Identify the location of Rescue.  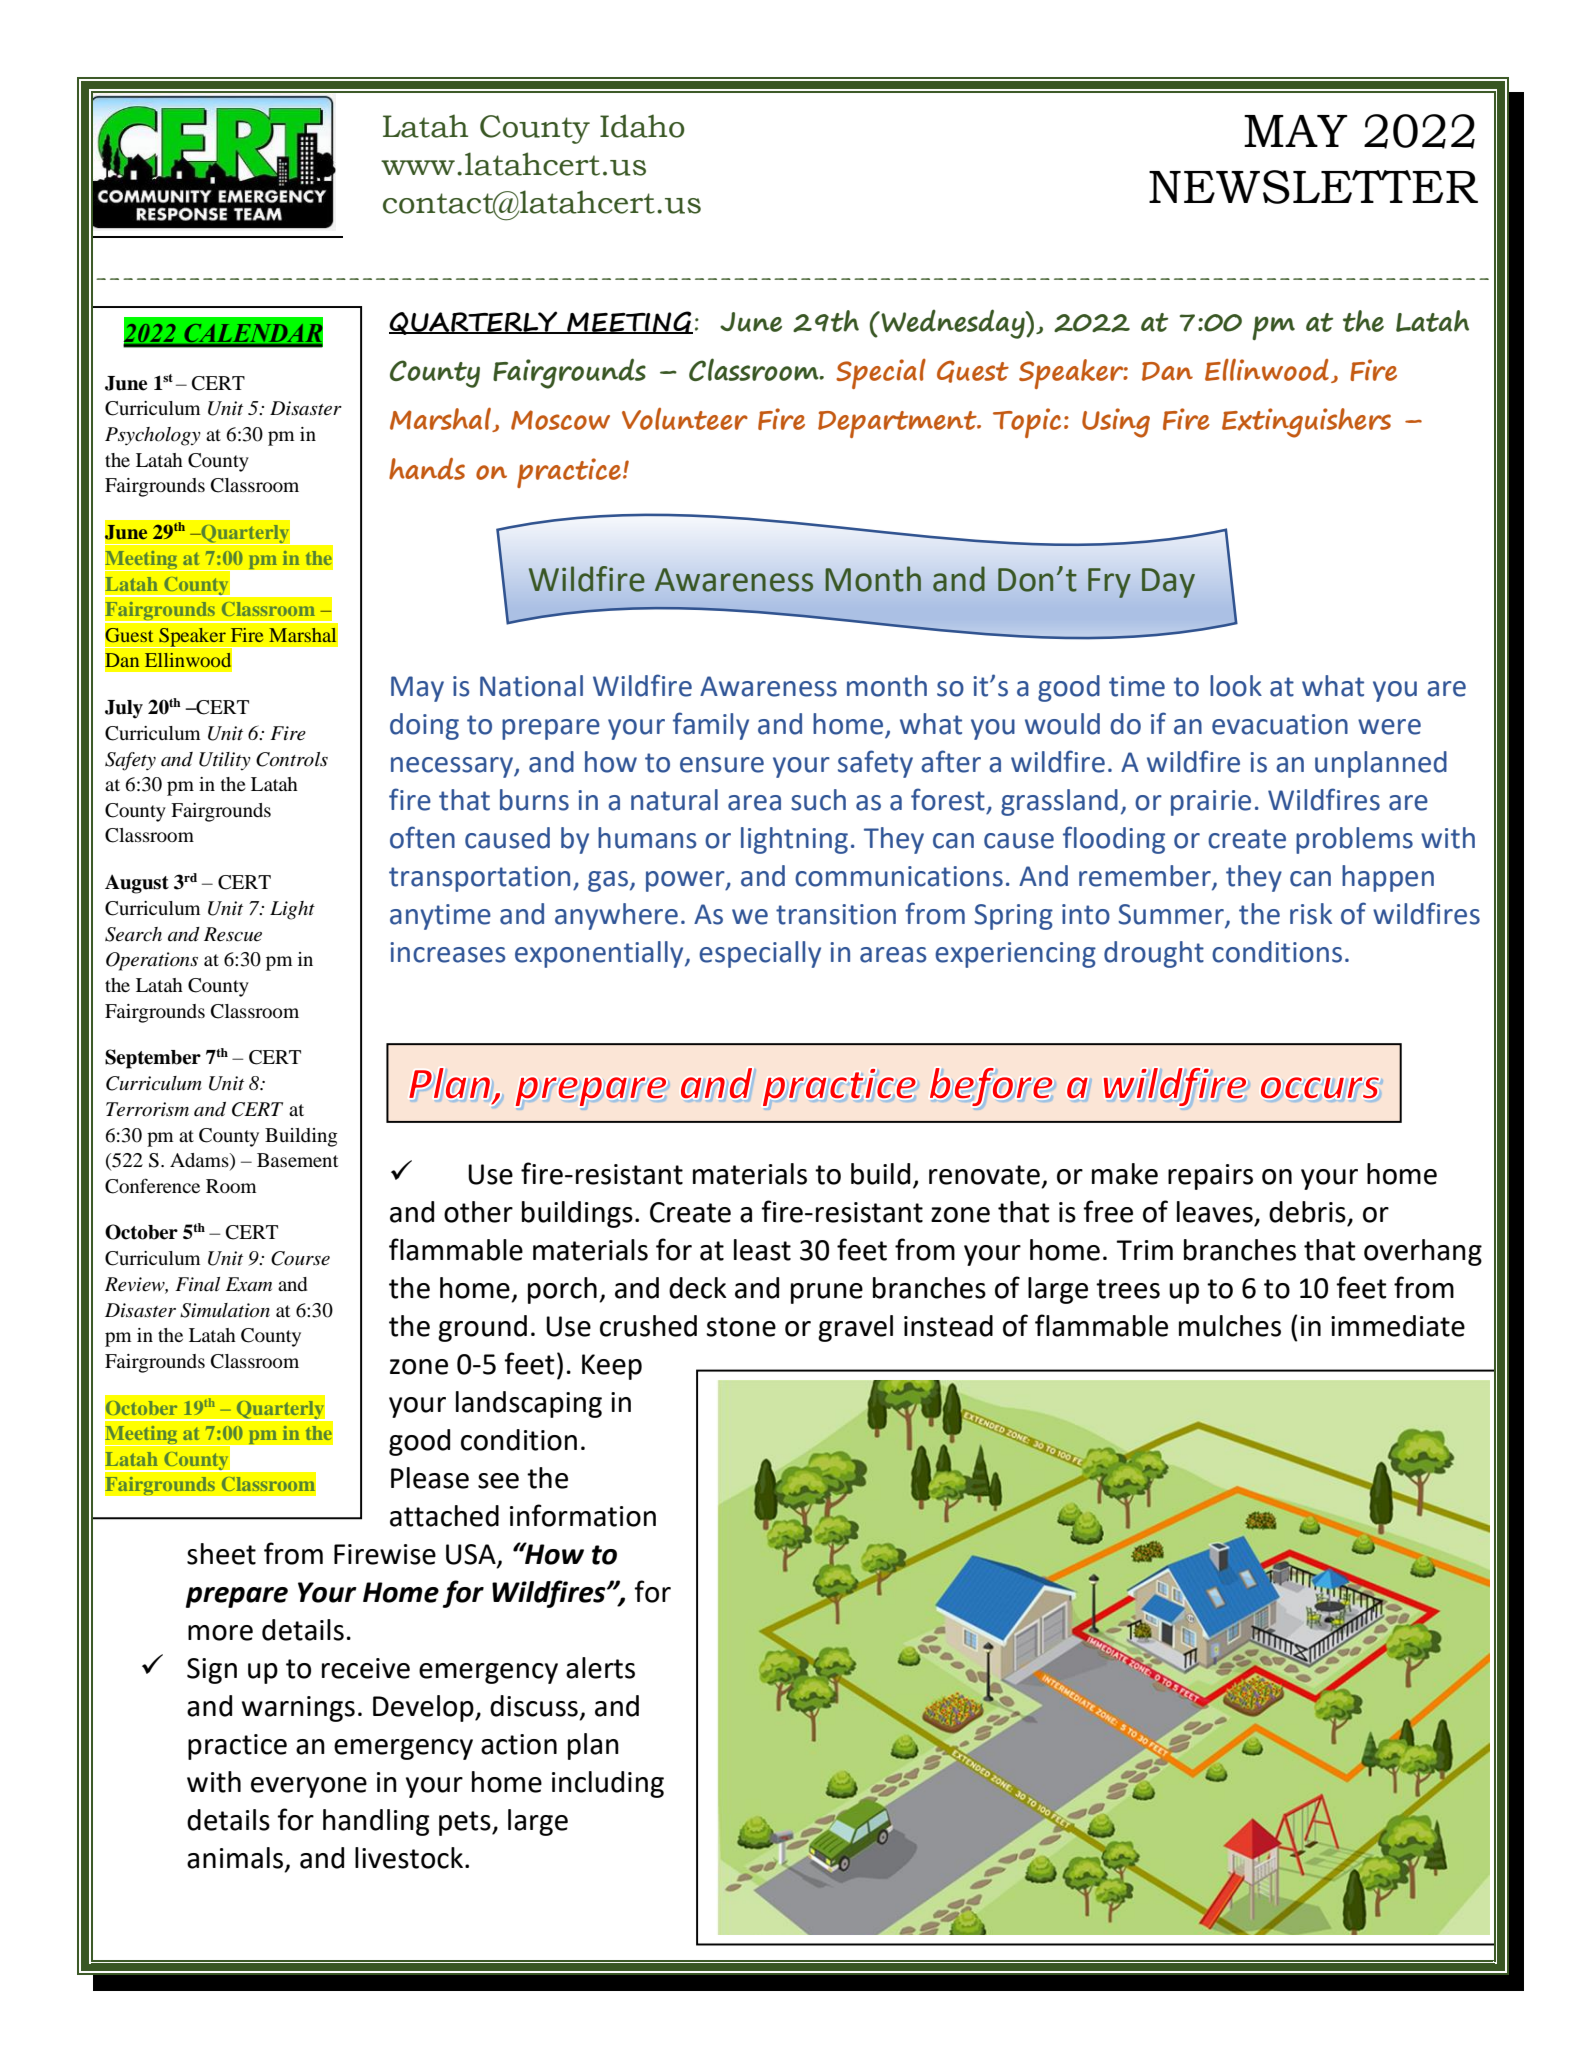
(233, 934).
